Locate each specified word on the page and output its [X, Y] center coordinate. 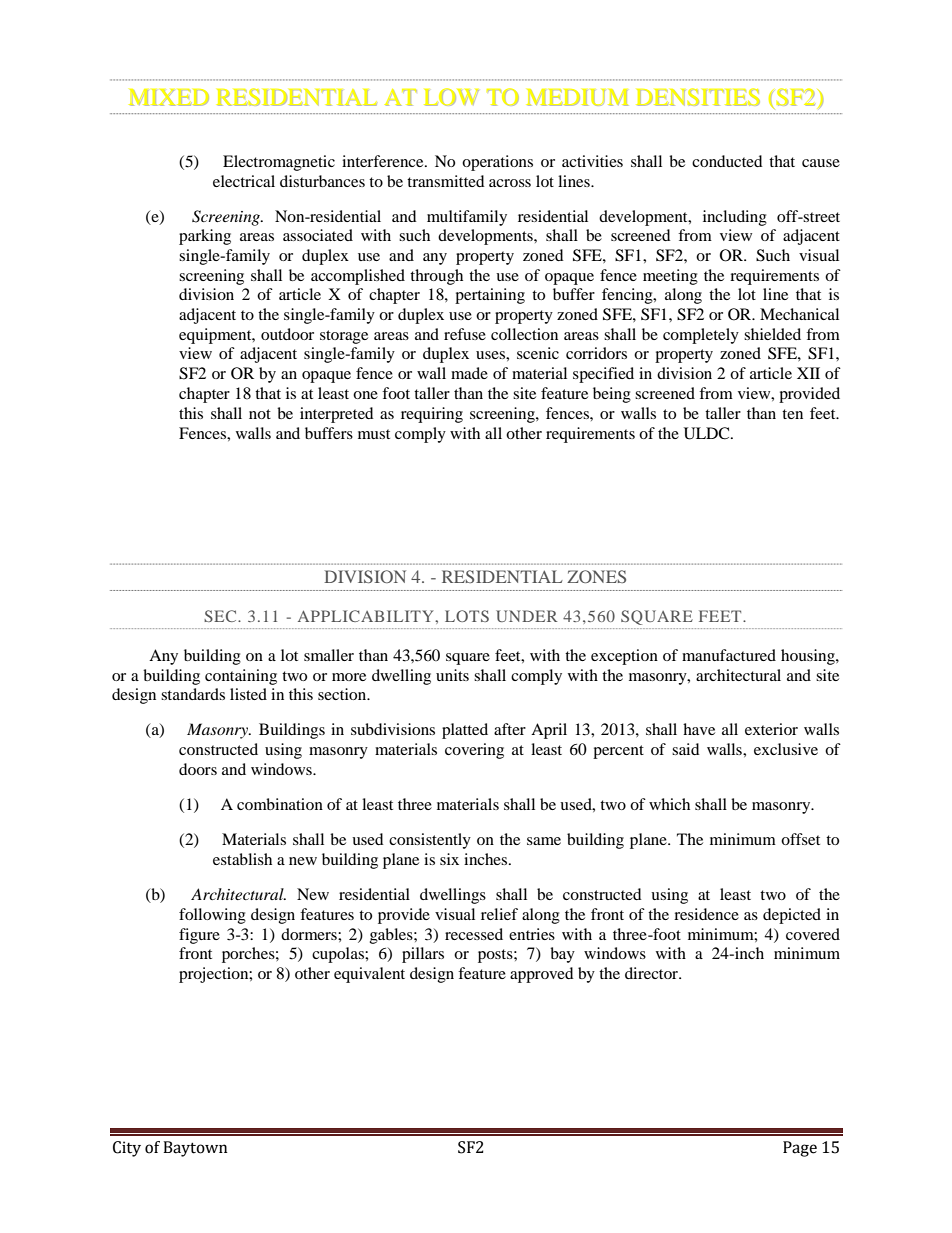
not [260, 414]
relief [499, 914]
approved [542, 975]
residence [706, 914]
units [452, 675]
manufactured [729, 655]
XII [808, 373]
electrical [244, 181]
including [735, 218]
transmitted [446, 181]
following [212, 916]
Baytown [195, 1149]
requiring [432, 415]
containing [241, 677]
